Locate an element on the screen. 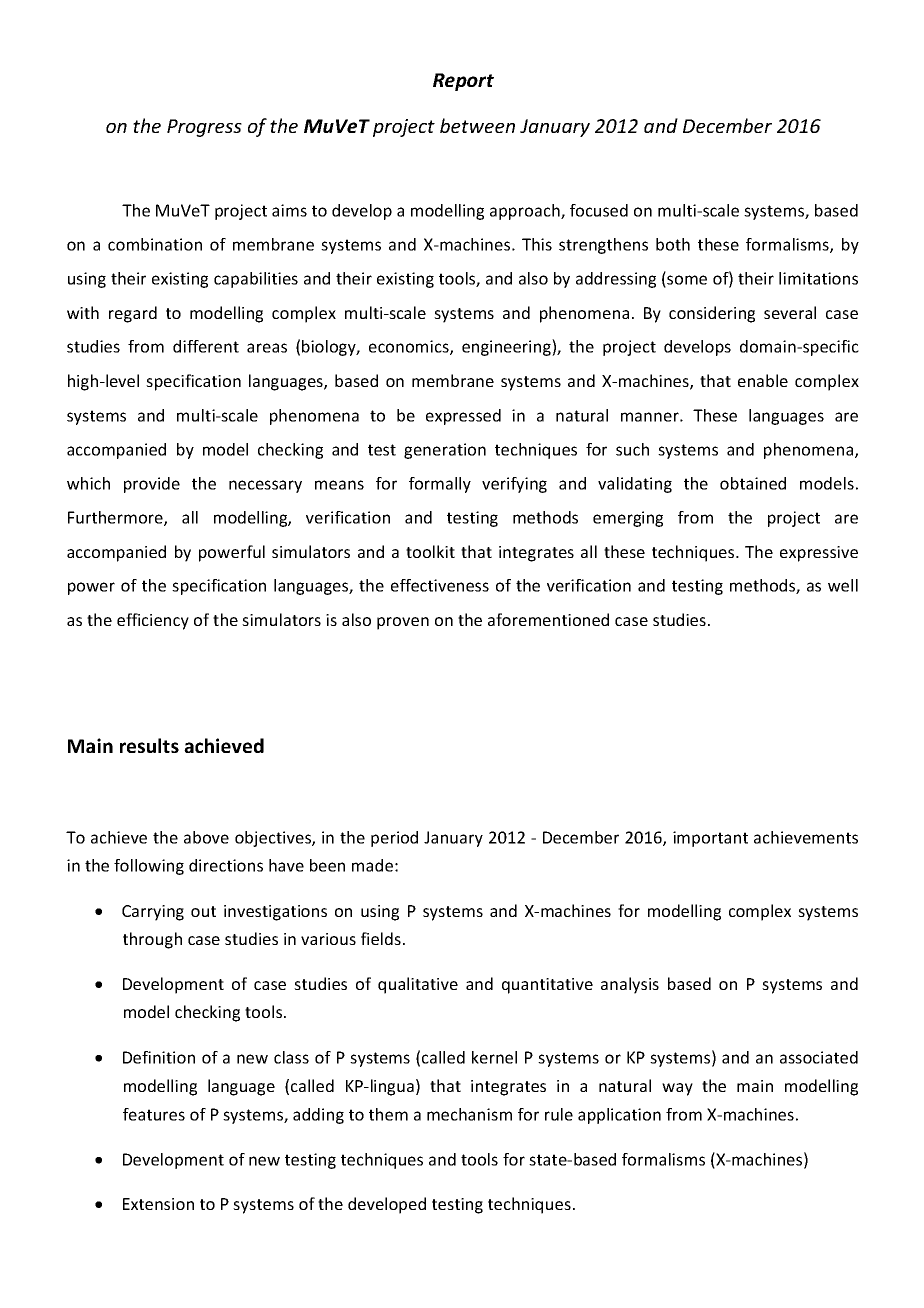 The width and height of the screenshot is (924, 1308). efficiency is located at coordinates (153, 621).
